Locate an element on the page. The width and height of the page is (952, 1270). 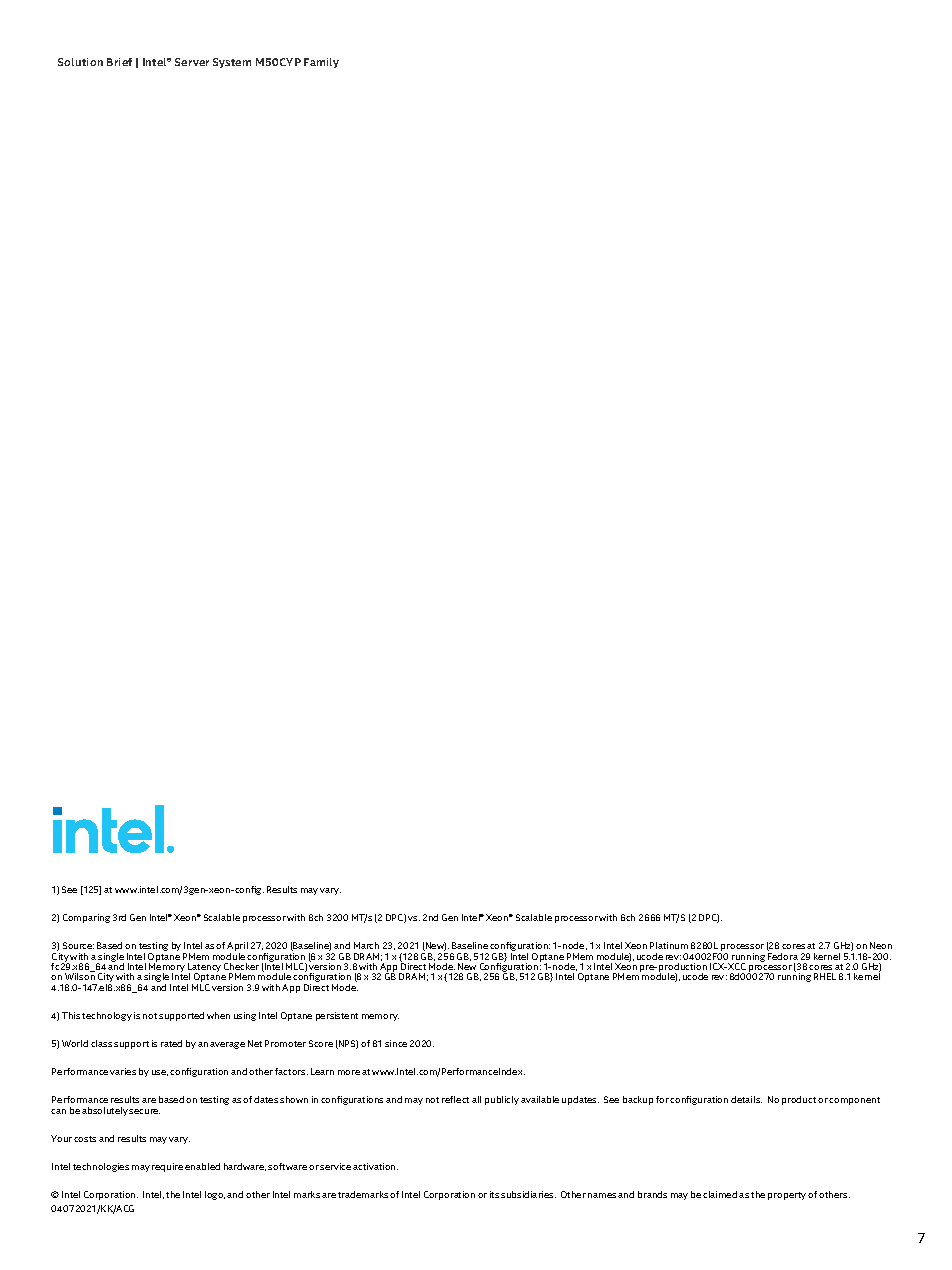
Fedora is located at coordinates (783, 956).
